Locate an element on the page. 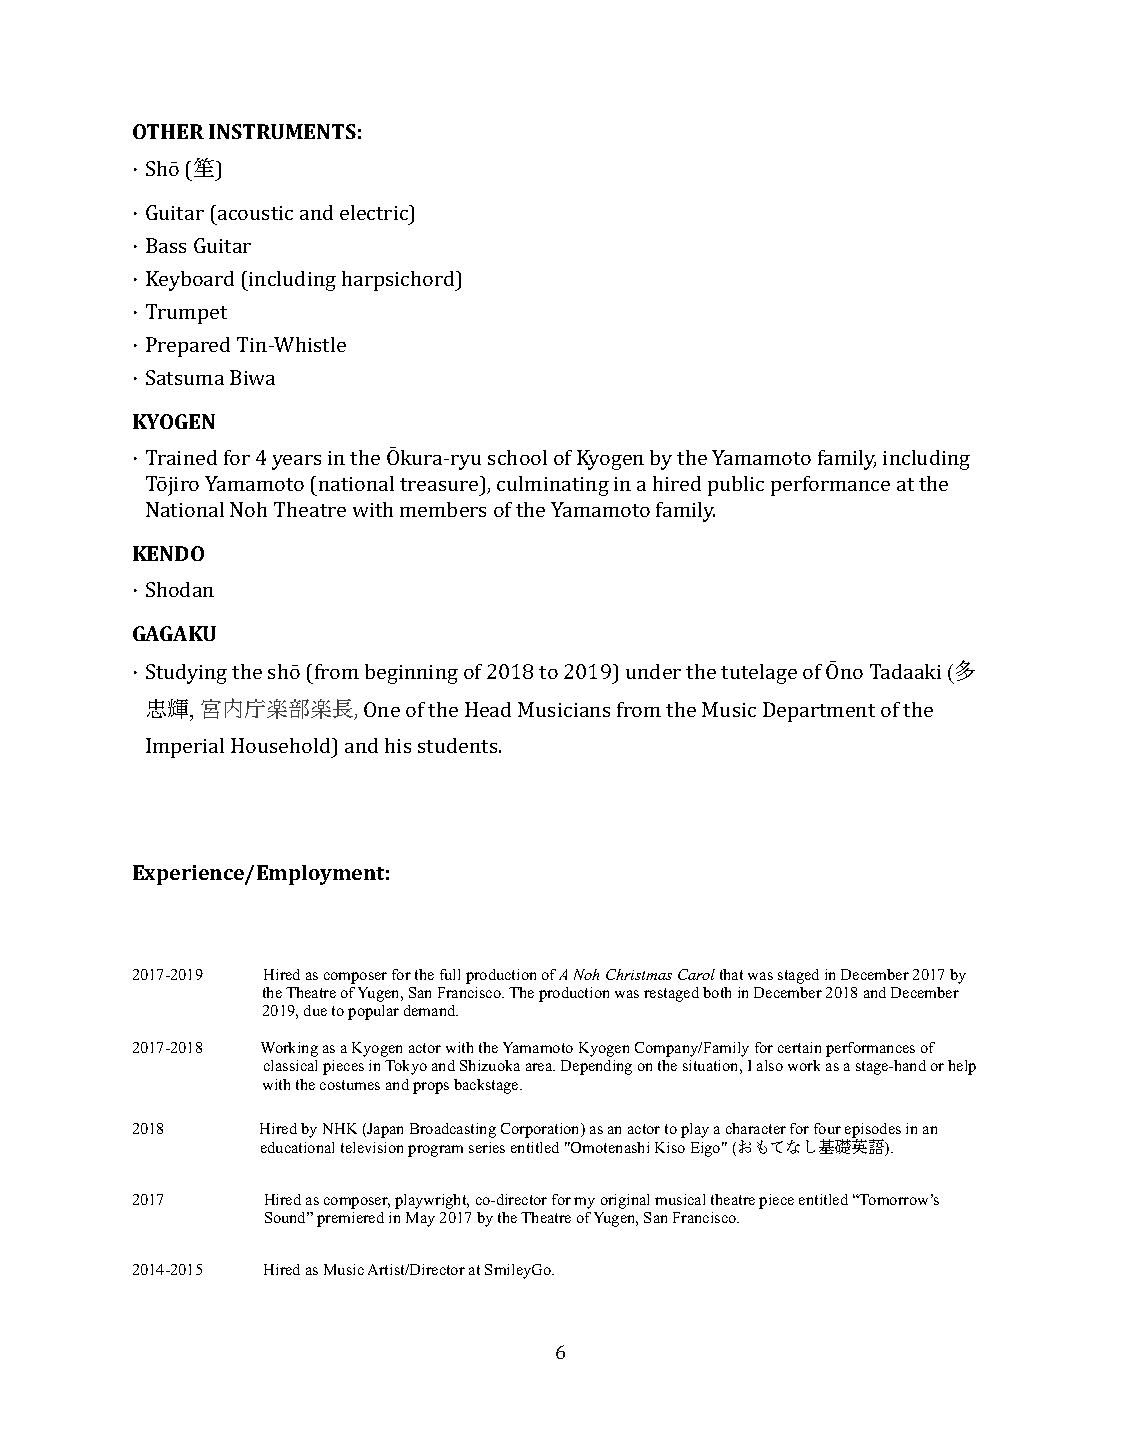 The image size is (1122, 1452). culminating is located at coordinates (553, 486).
